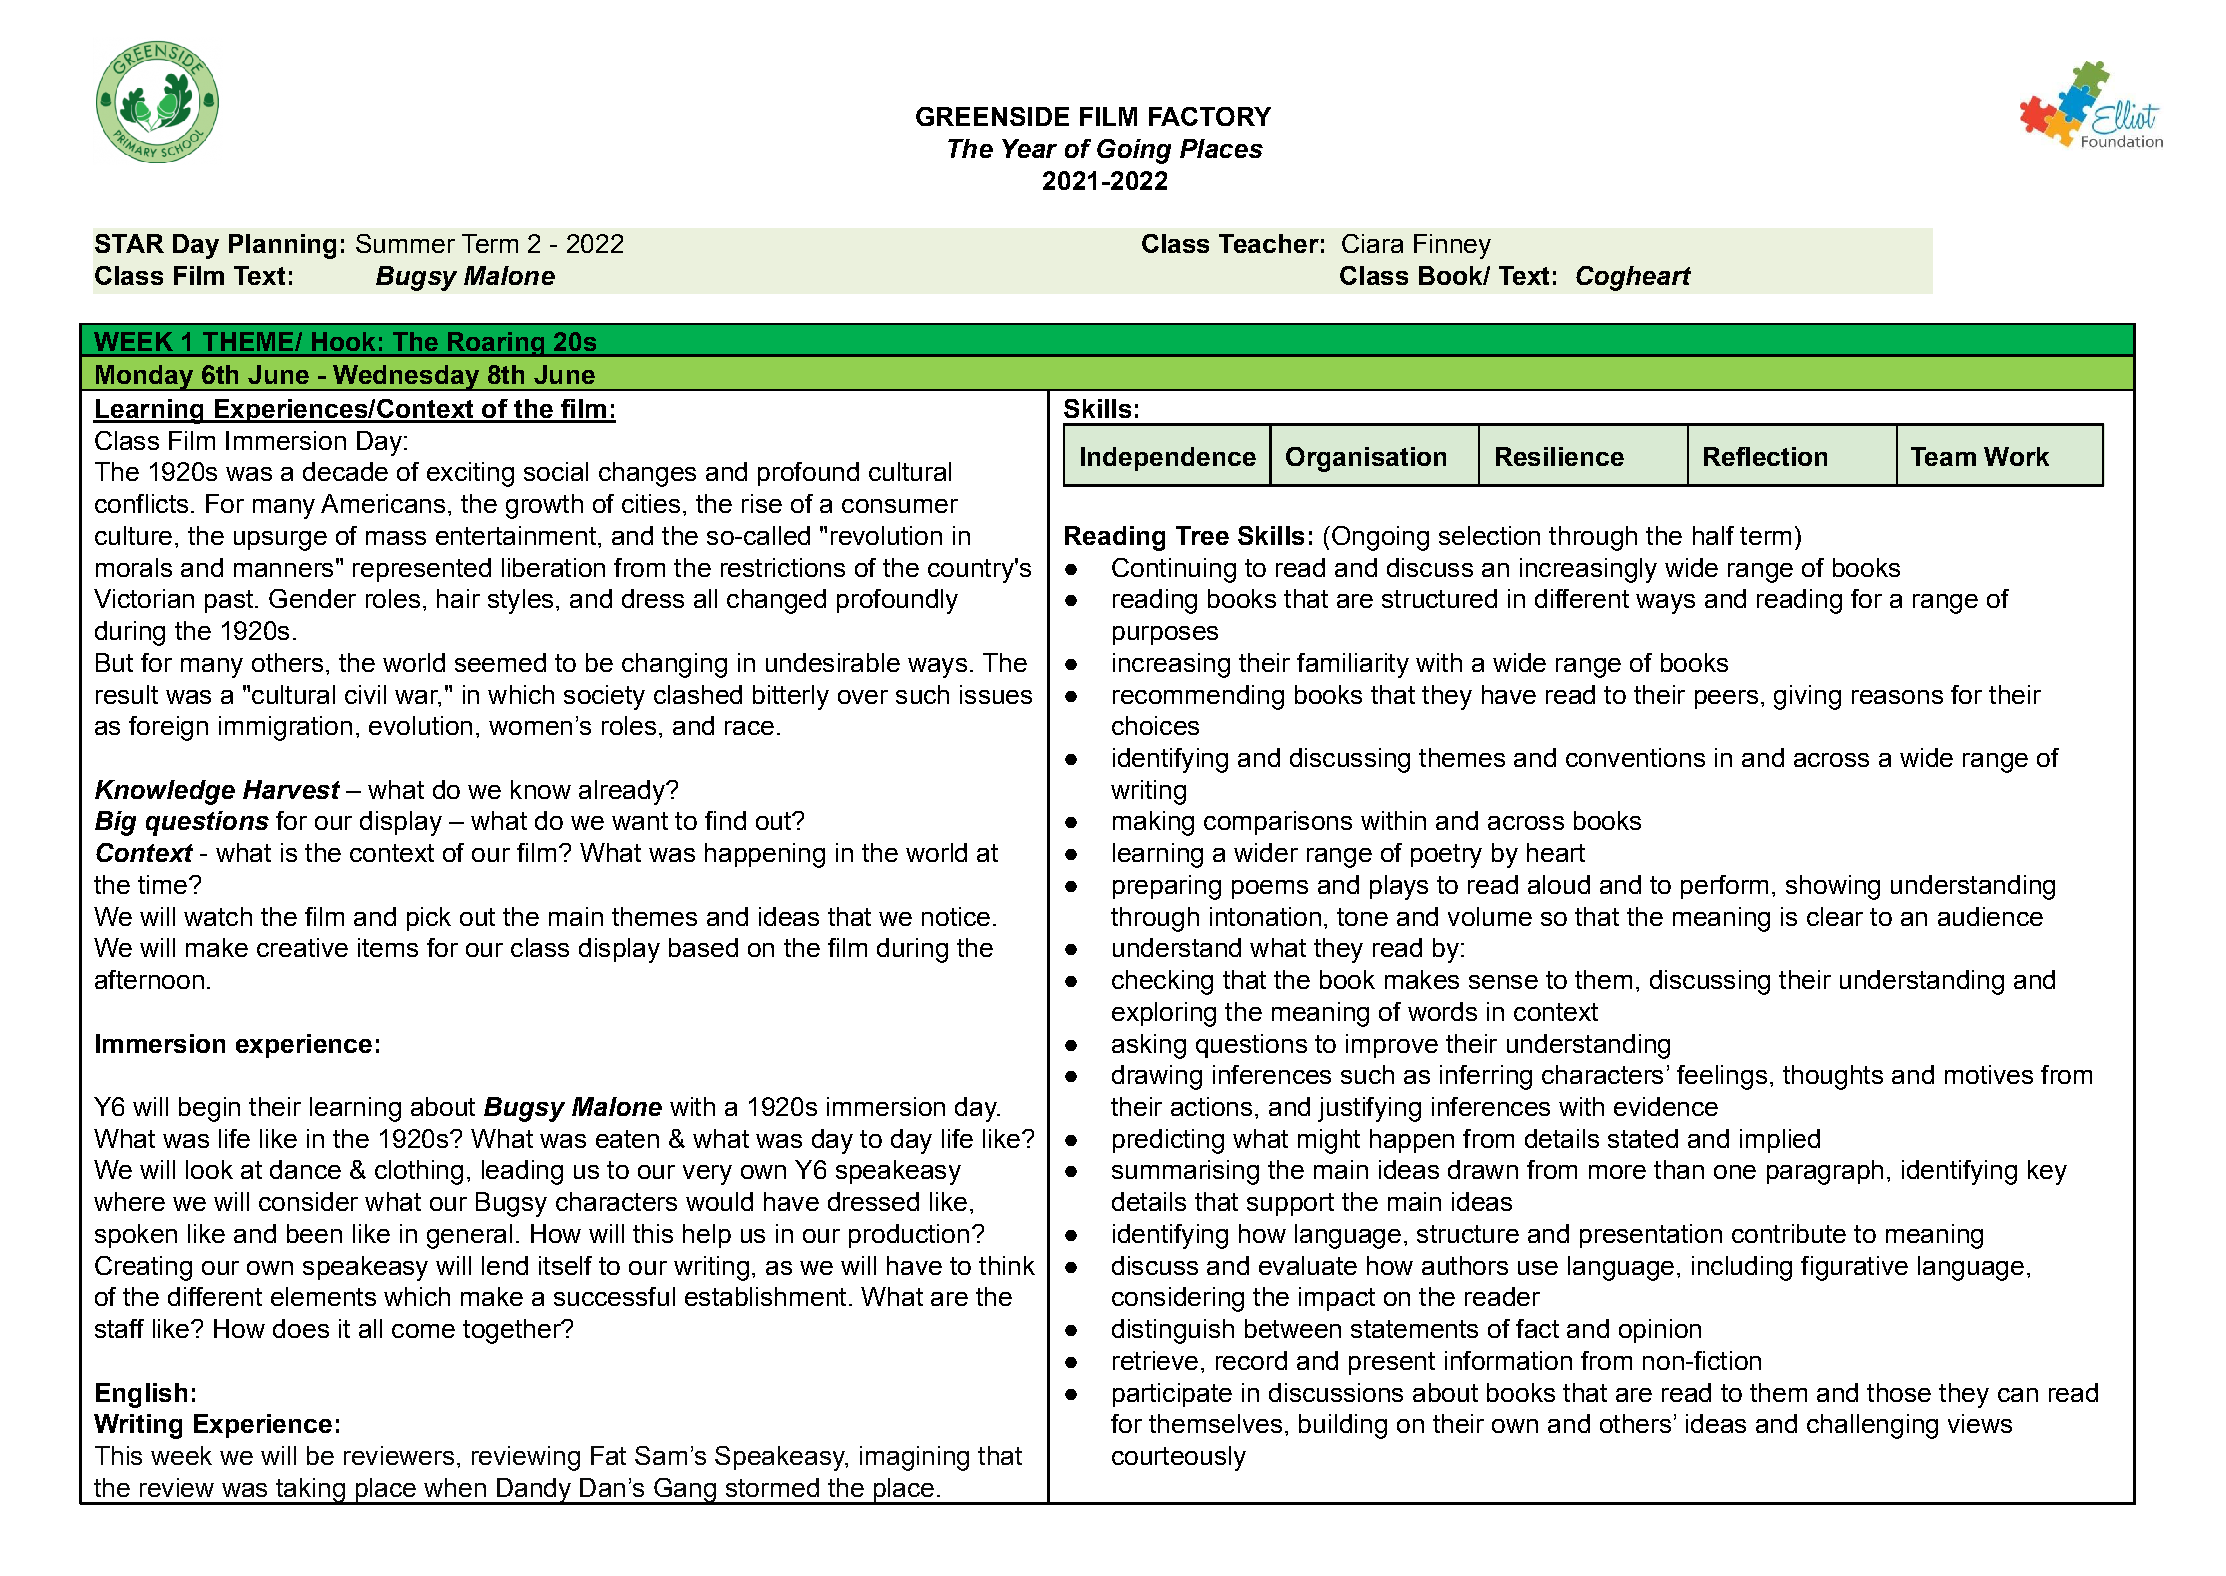  Describe the element at coordinates (1833, 887) in the screenshot. I see `showing` at that location.
